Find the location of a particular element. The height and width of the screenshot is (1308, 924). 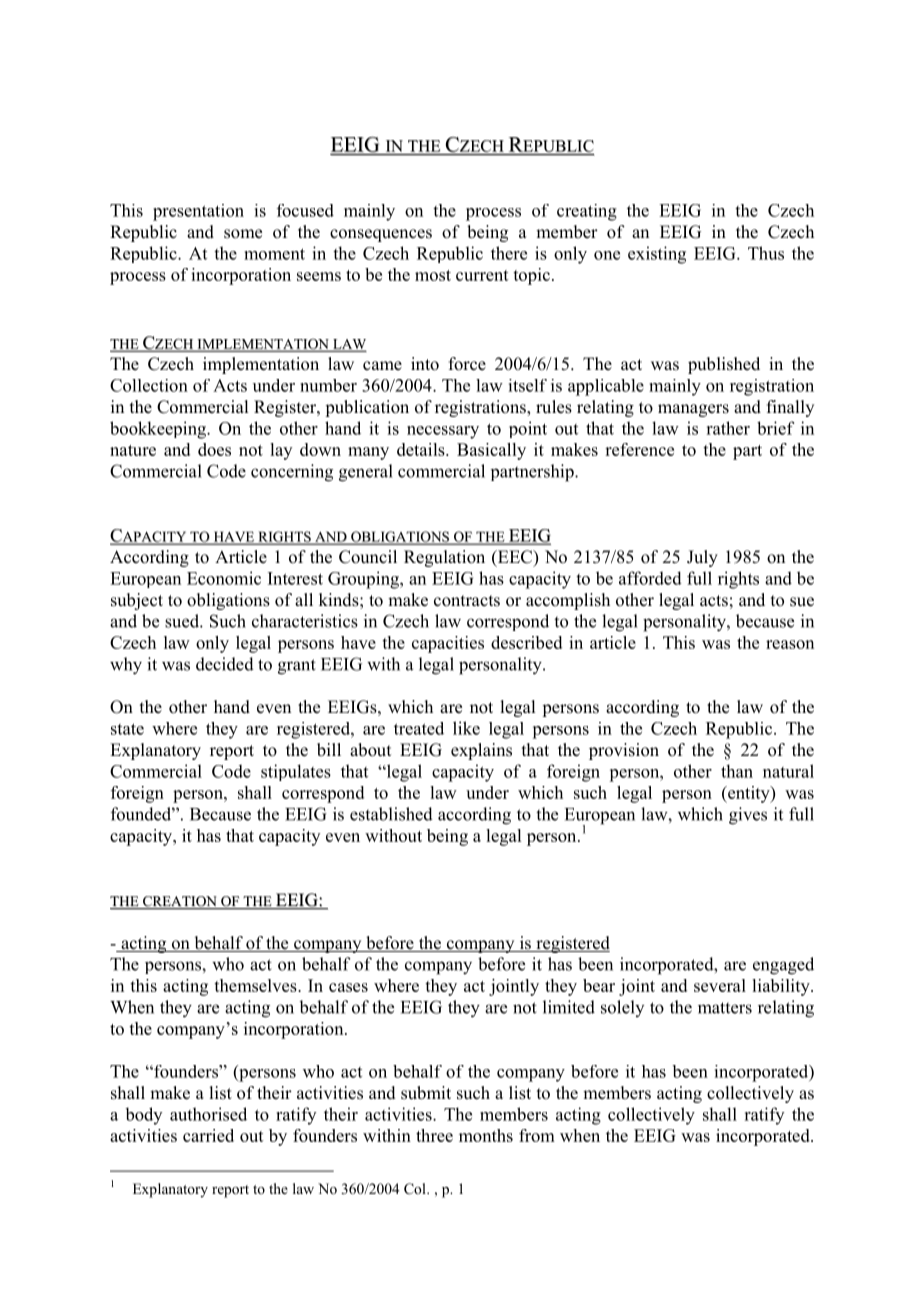

existing is located at coordinates (657, 255).
